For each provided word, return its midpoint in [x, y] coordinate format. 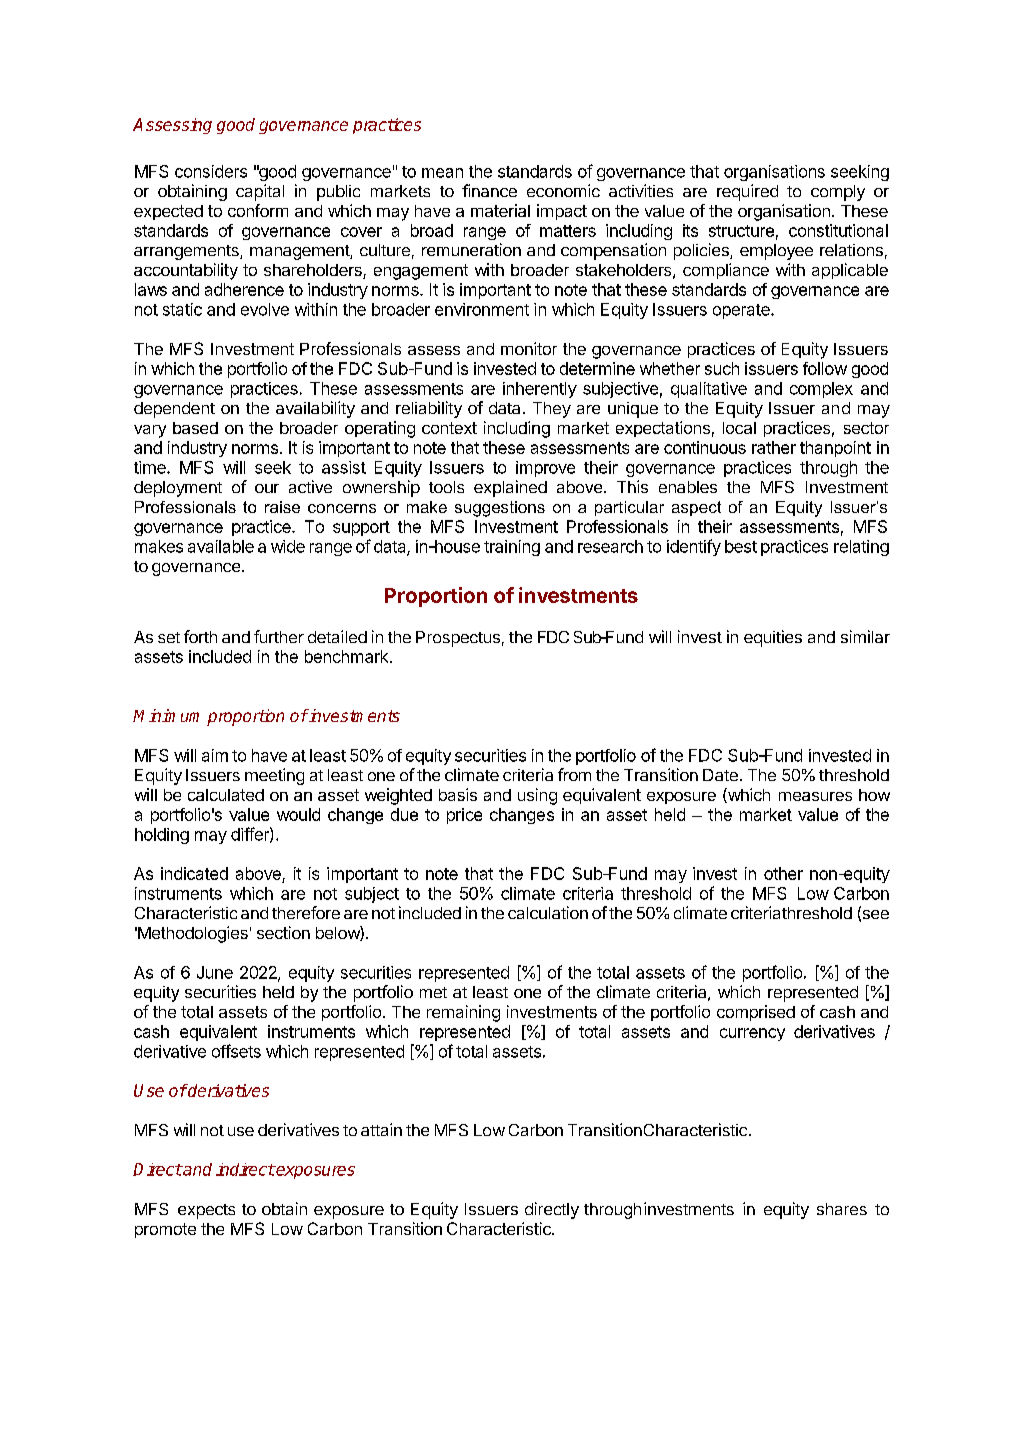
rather [774, 447]
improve [545, 469]
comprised [756, 1013]
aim [215, 755]
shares [842, 1209]
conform [258, 210]
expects [206, 1211]
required [747, 192]
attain [381, 1129]
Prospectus [458, 639]
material [500, 210]
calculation [548, 912]
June [215, 972]
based [195, 428]
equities [773, 638]
